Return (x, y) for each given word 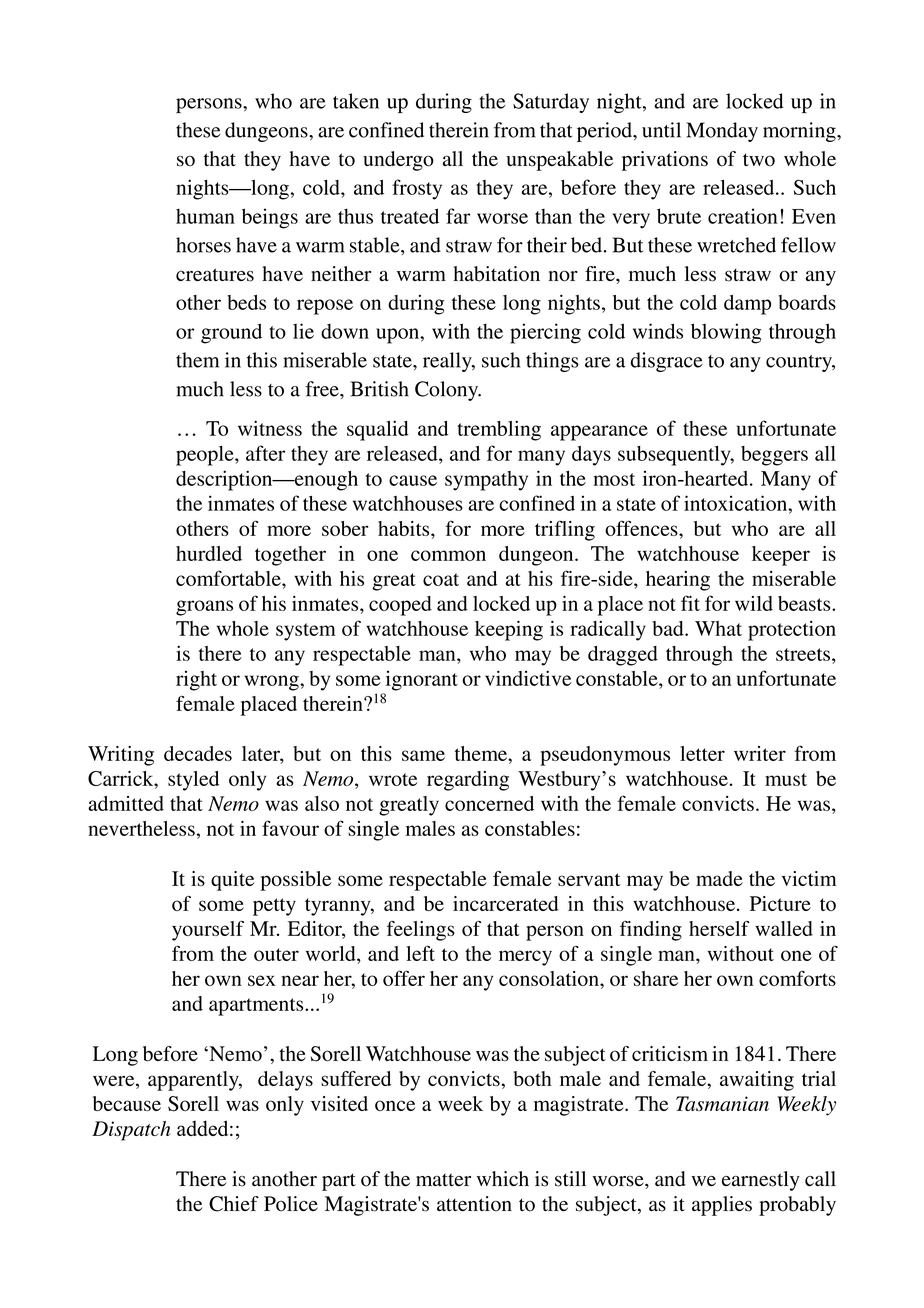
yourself (208, 931)
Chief (234, 1204)
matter (443, 1179)
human (205, 216)
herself (719, 928)
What (718, 628)
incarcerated (506, 903)
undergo (398, 161)
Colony (448, 391)
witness (270, 428)
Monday (722, 132)
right (196, 681)
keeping (509, 630)
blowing (726, 333)
